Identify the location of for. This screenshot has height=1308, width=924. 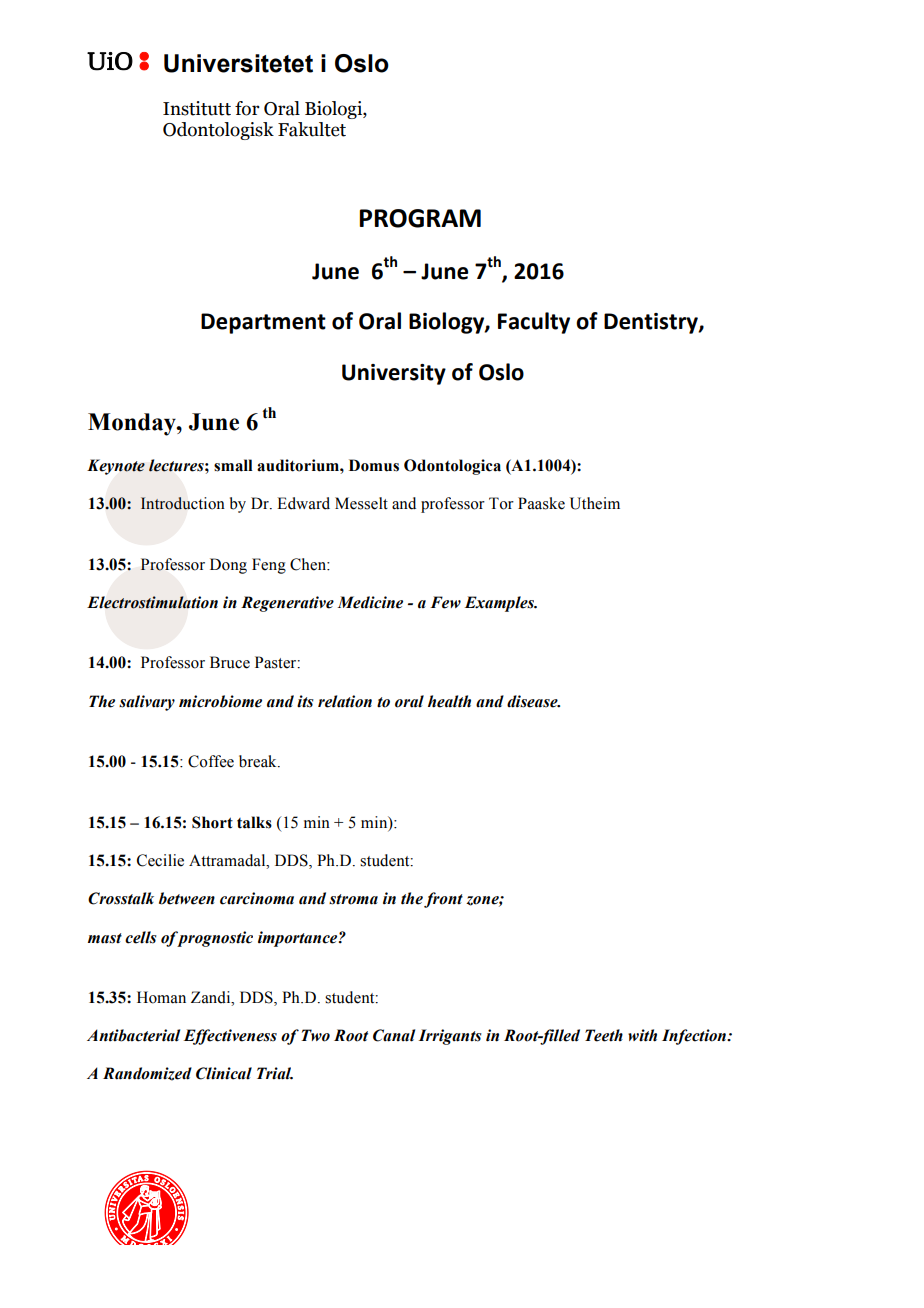
(247, 108).
